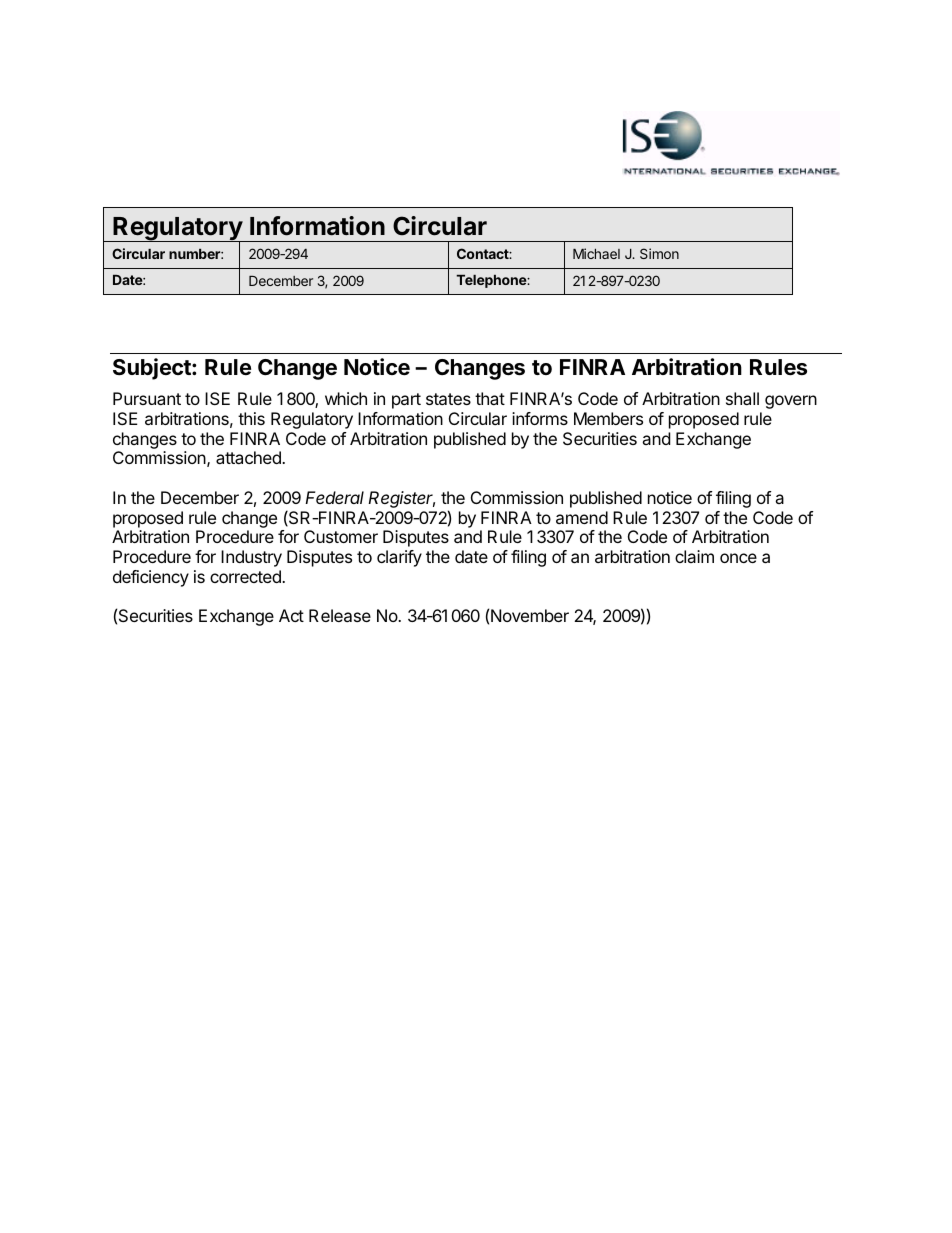 This screenshot has height=1233, width=952. What do you see at coordinates (694, 556) in the screenshot?
I see `claim` at bounding box center [694, 556].
